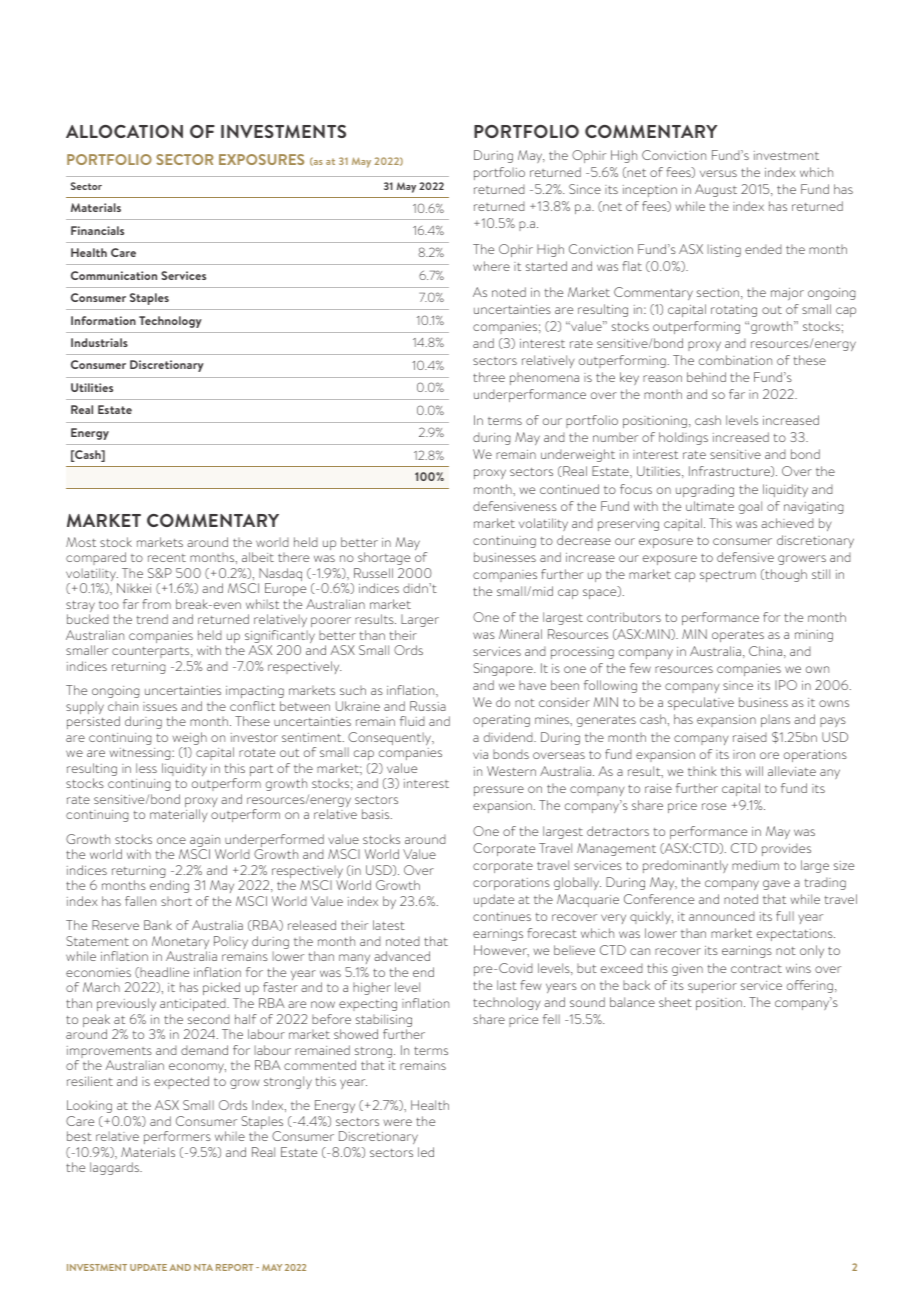 Image resolution: width=924 pixels, height=1308 pixels. Describe the element at coordinates (234, 1267) in the page. I see `REPORT` at that location.
